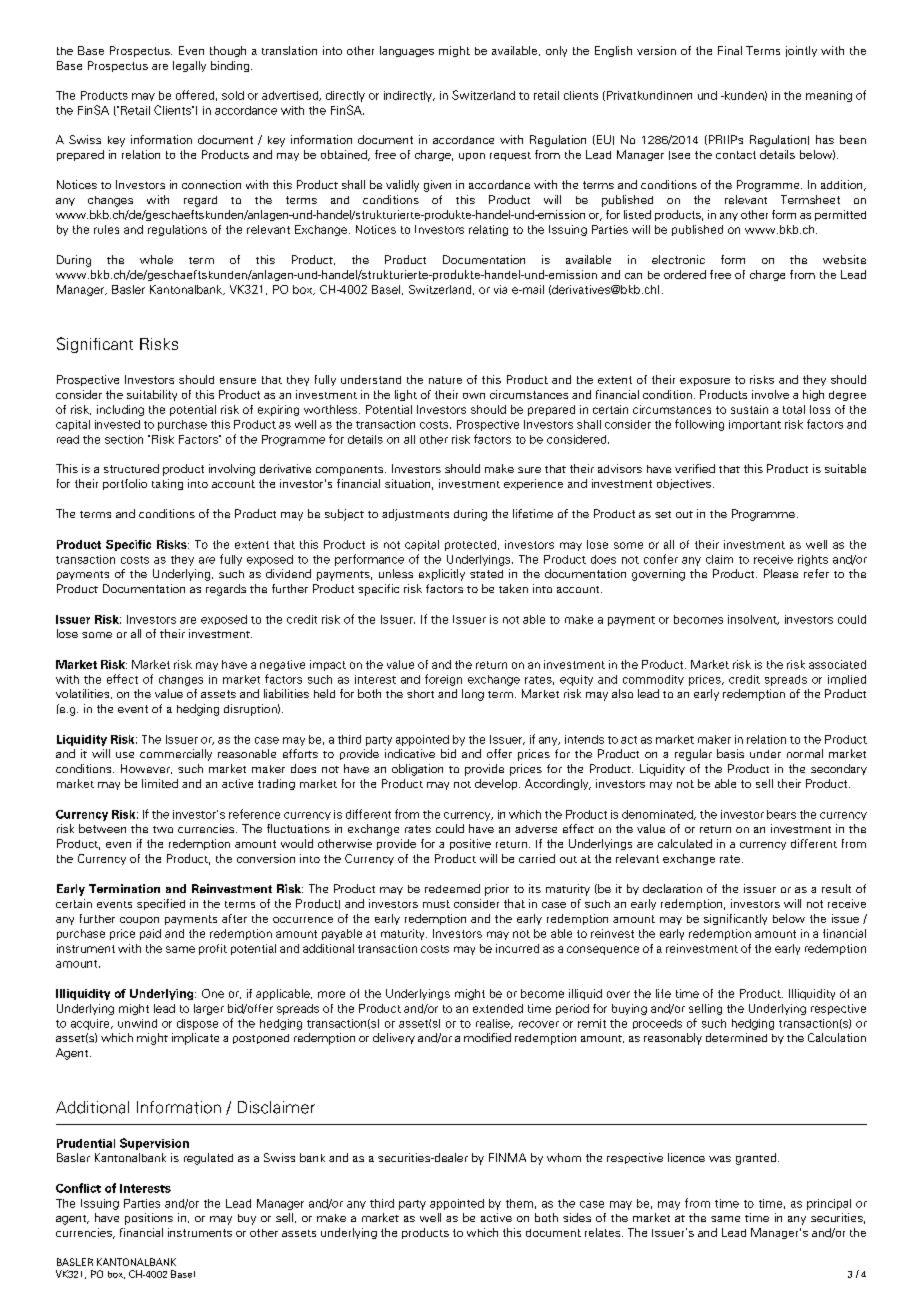  What do you see at coordinates (753, 620) in the document?
I see `insolvent` at bounding box center [753, 620].
